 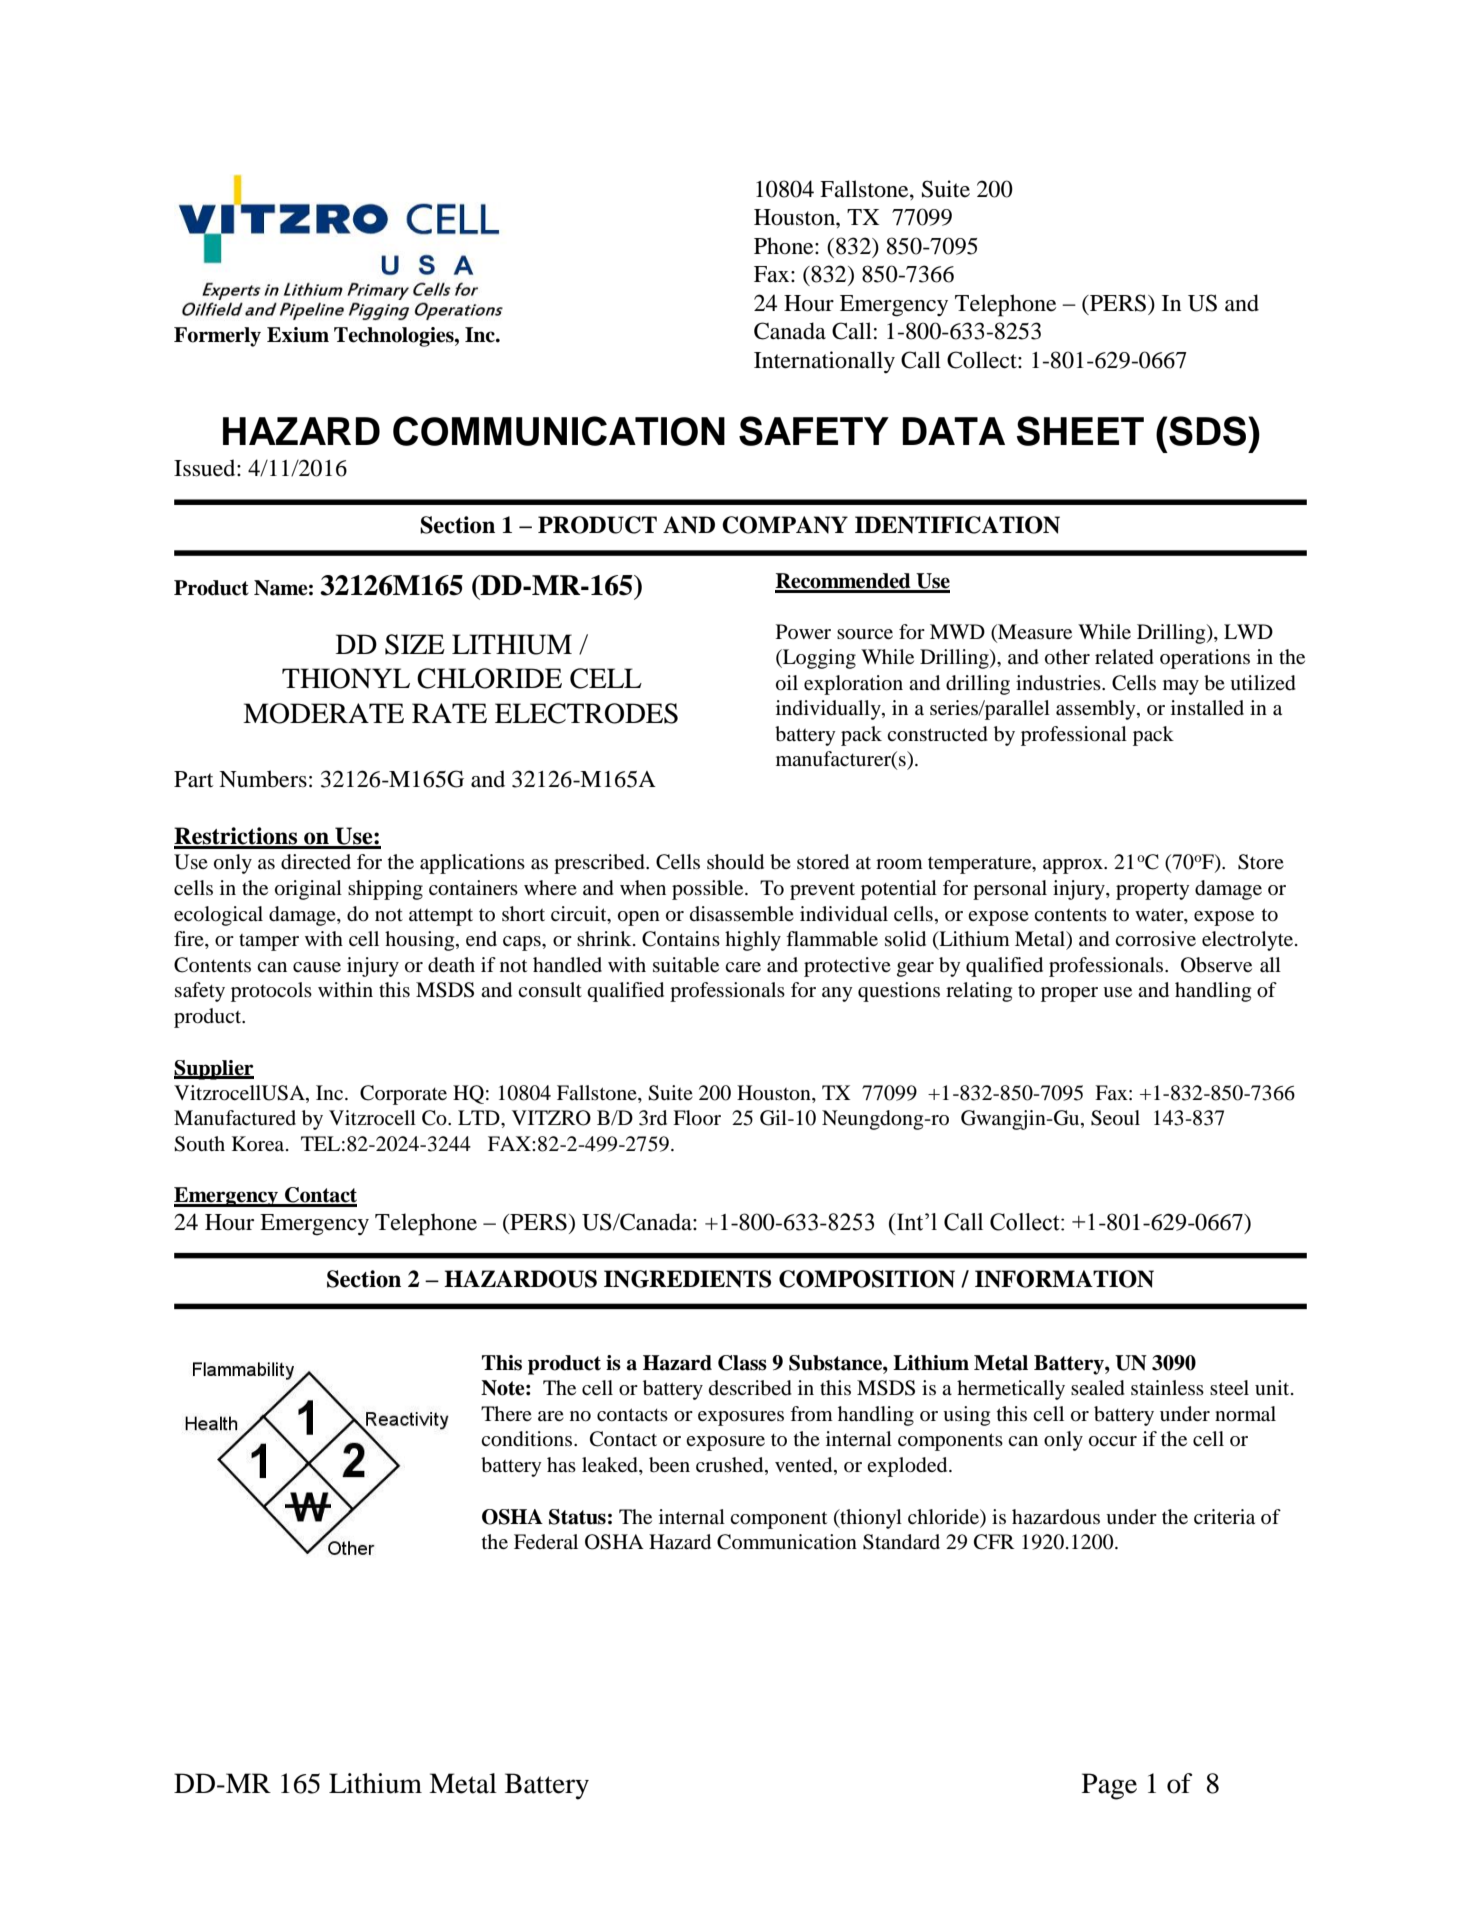 What do you see at coordinates (750, 1388) in the image?
I see `described` at bounding box center [750, 1388].
